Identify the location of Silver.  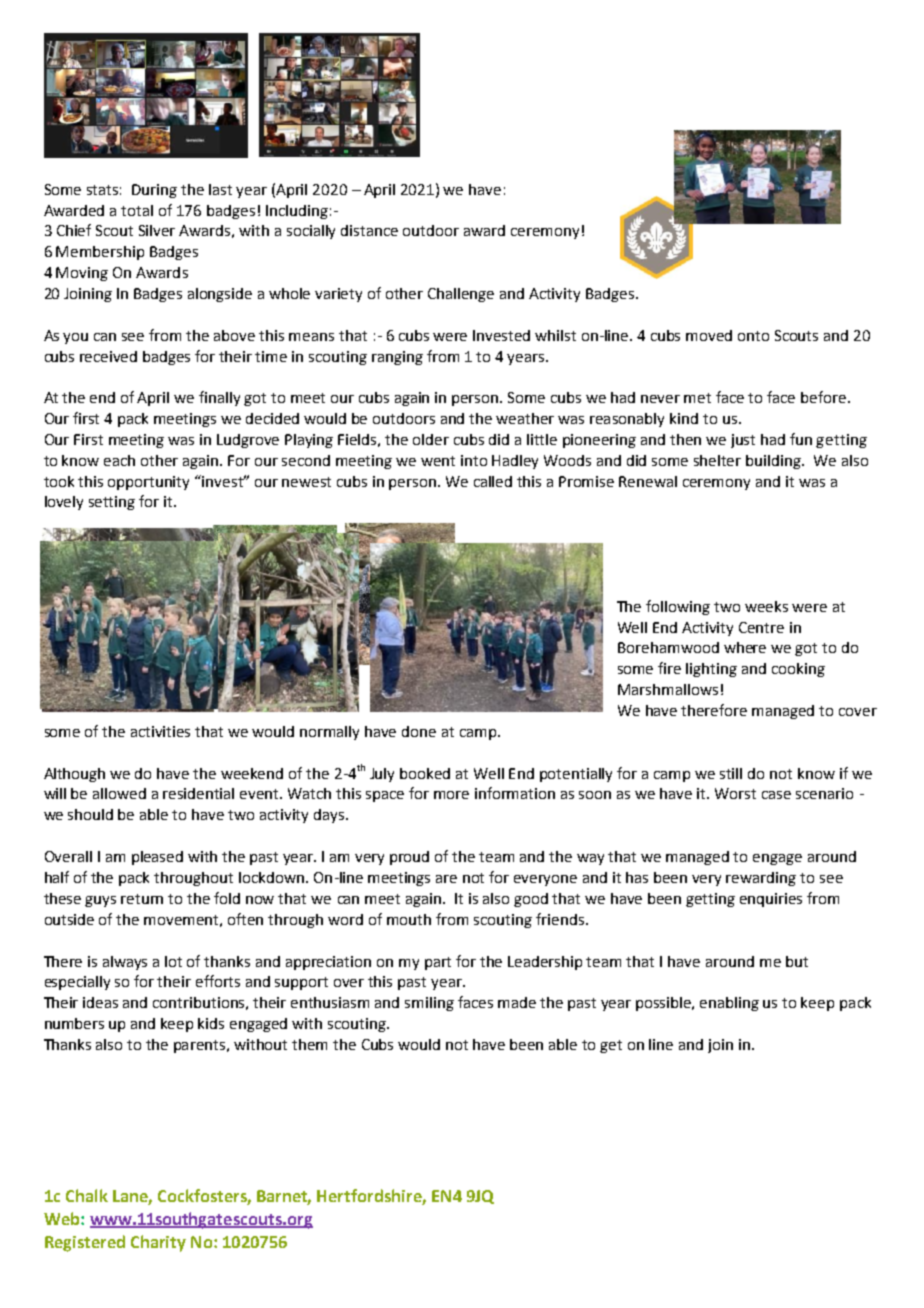
(157, 230).
